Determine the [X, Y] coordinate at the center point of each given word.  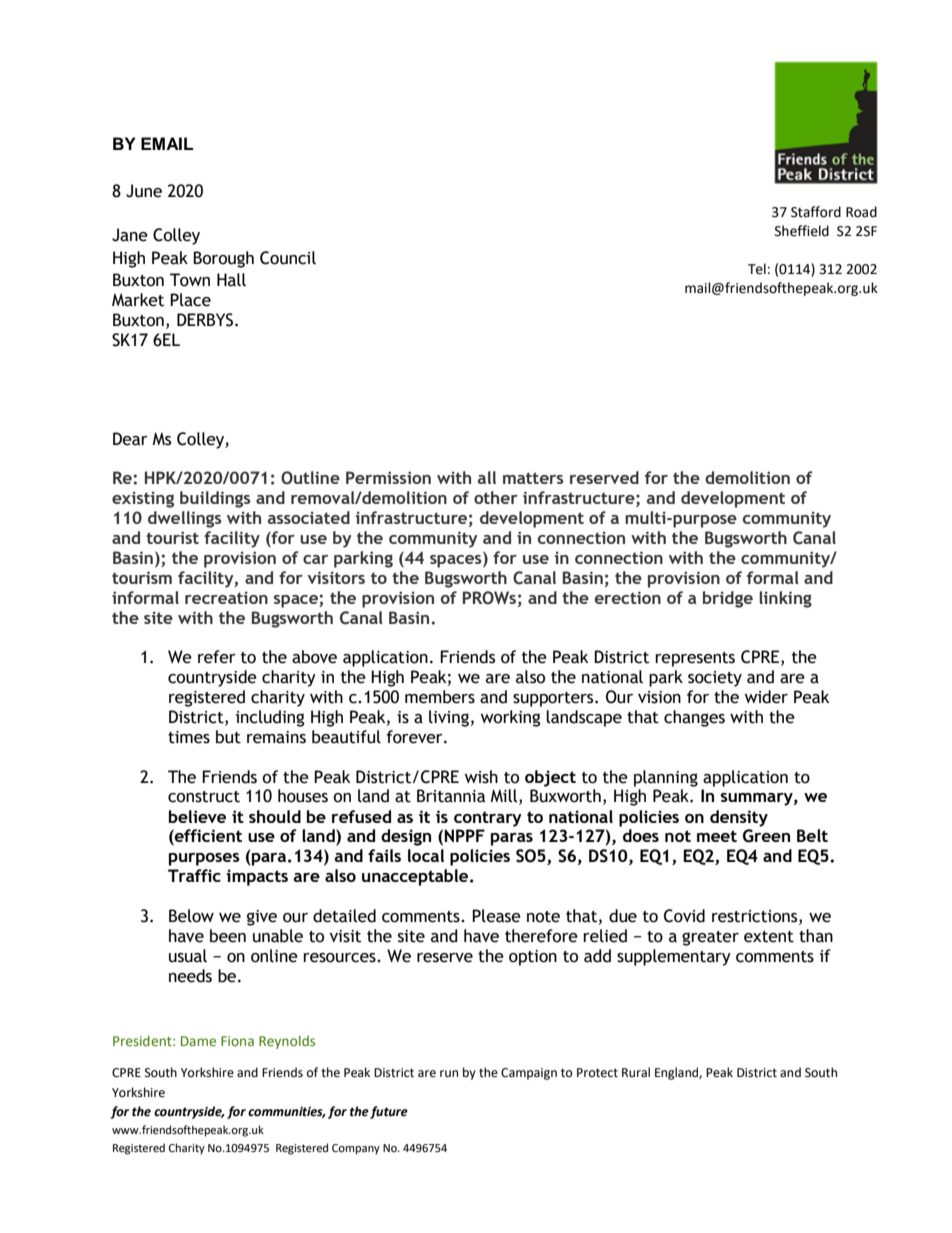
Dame [198, 1041]
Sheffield [802, 231]
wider [766, 697]
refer [217, 657]
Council [288, 258]
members [440, 697]
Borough [223, 259]
